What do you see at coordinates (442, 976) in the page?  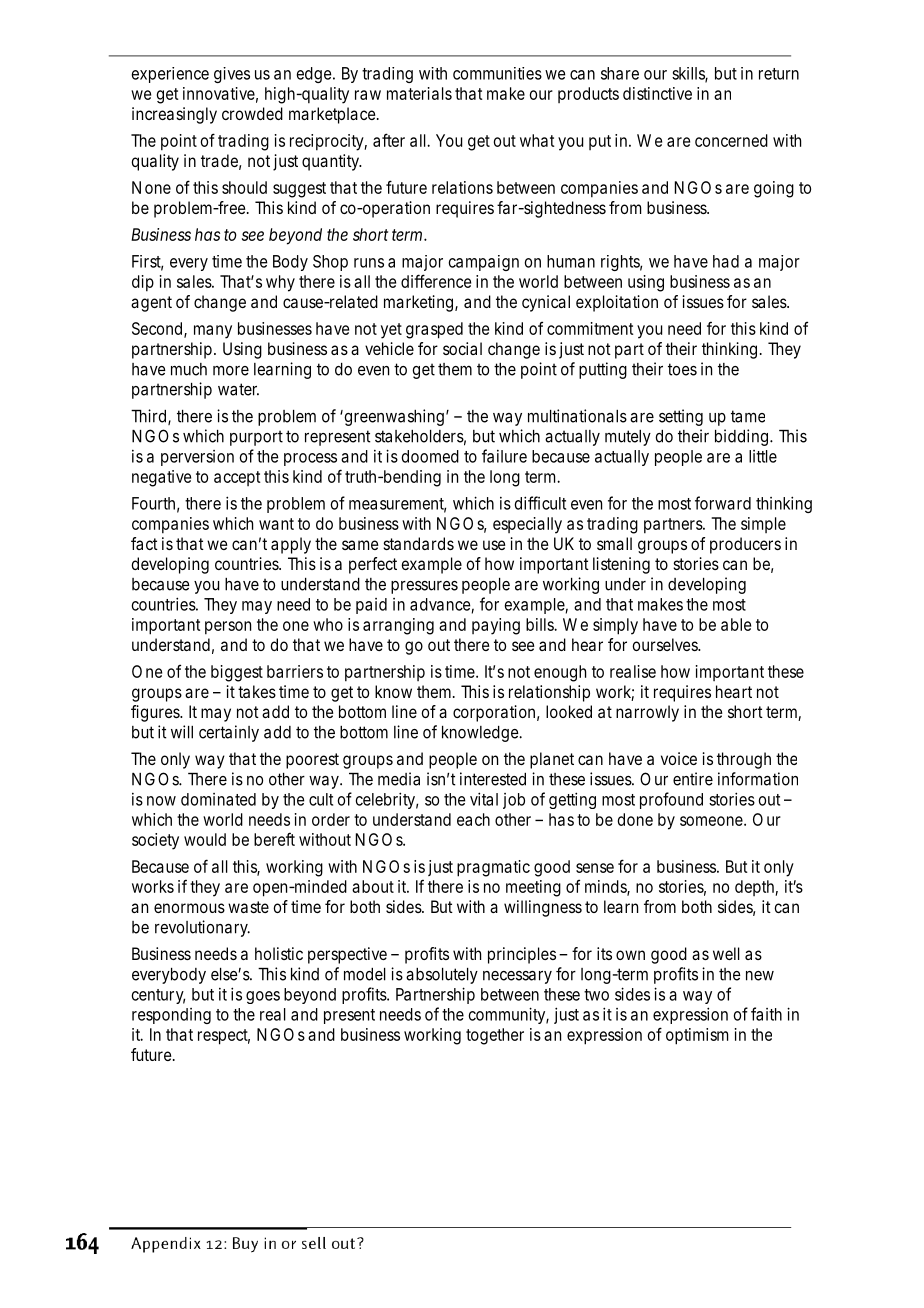 I see `absolutely` at bounding box center [442, 976].
